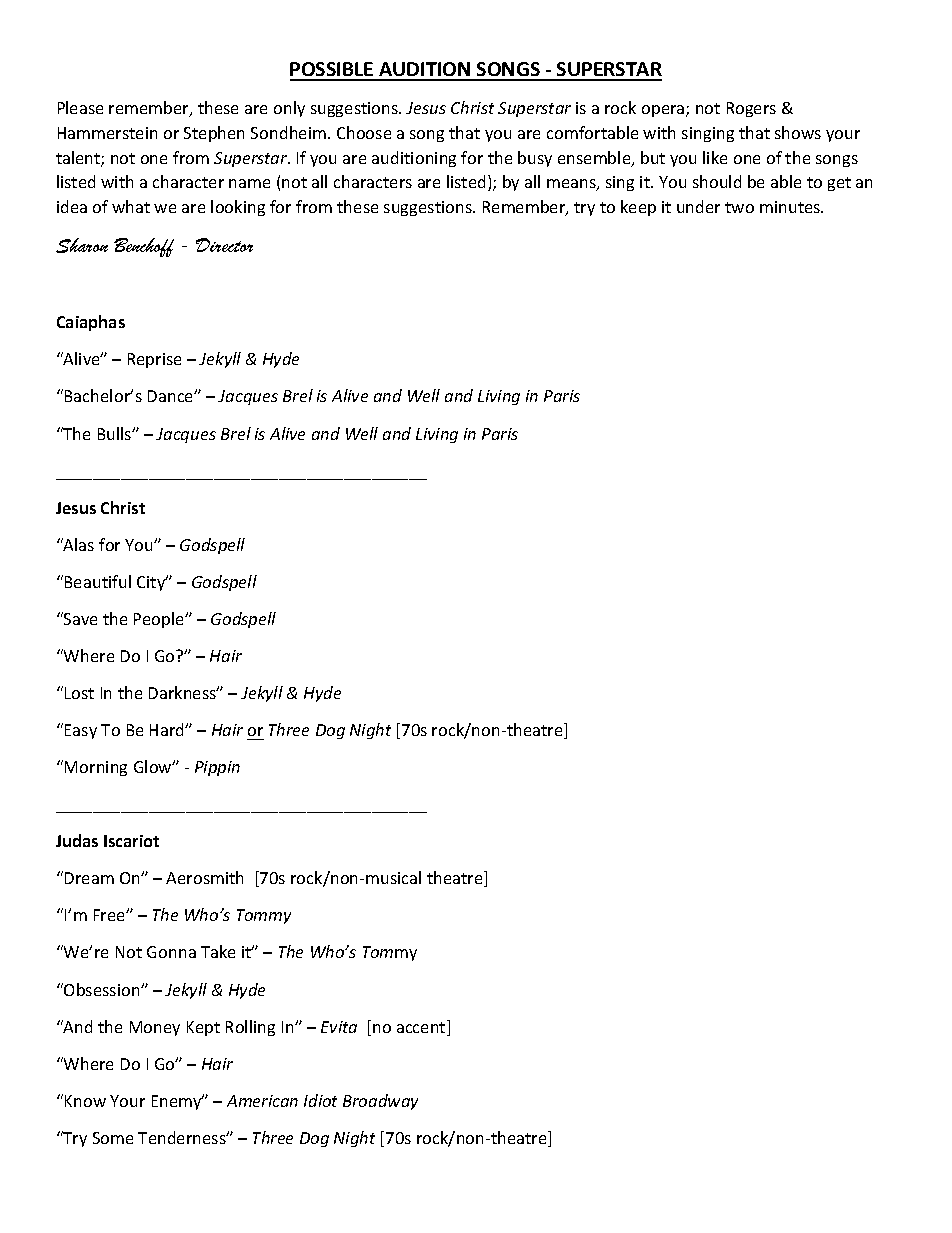 This screenshot has height=1233, width=952. What do you see at coordinates (380, 1102) in the screenshot?
I see `Broadway` at bounding box center [380, 1102].
